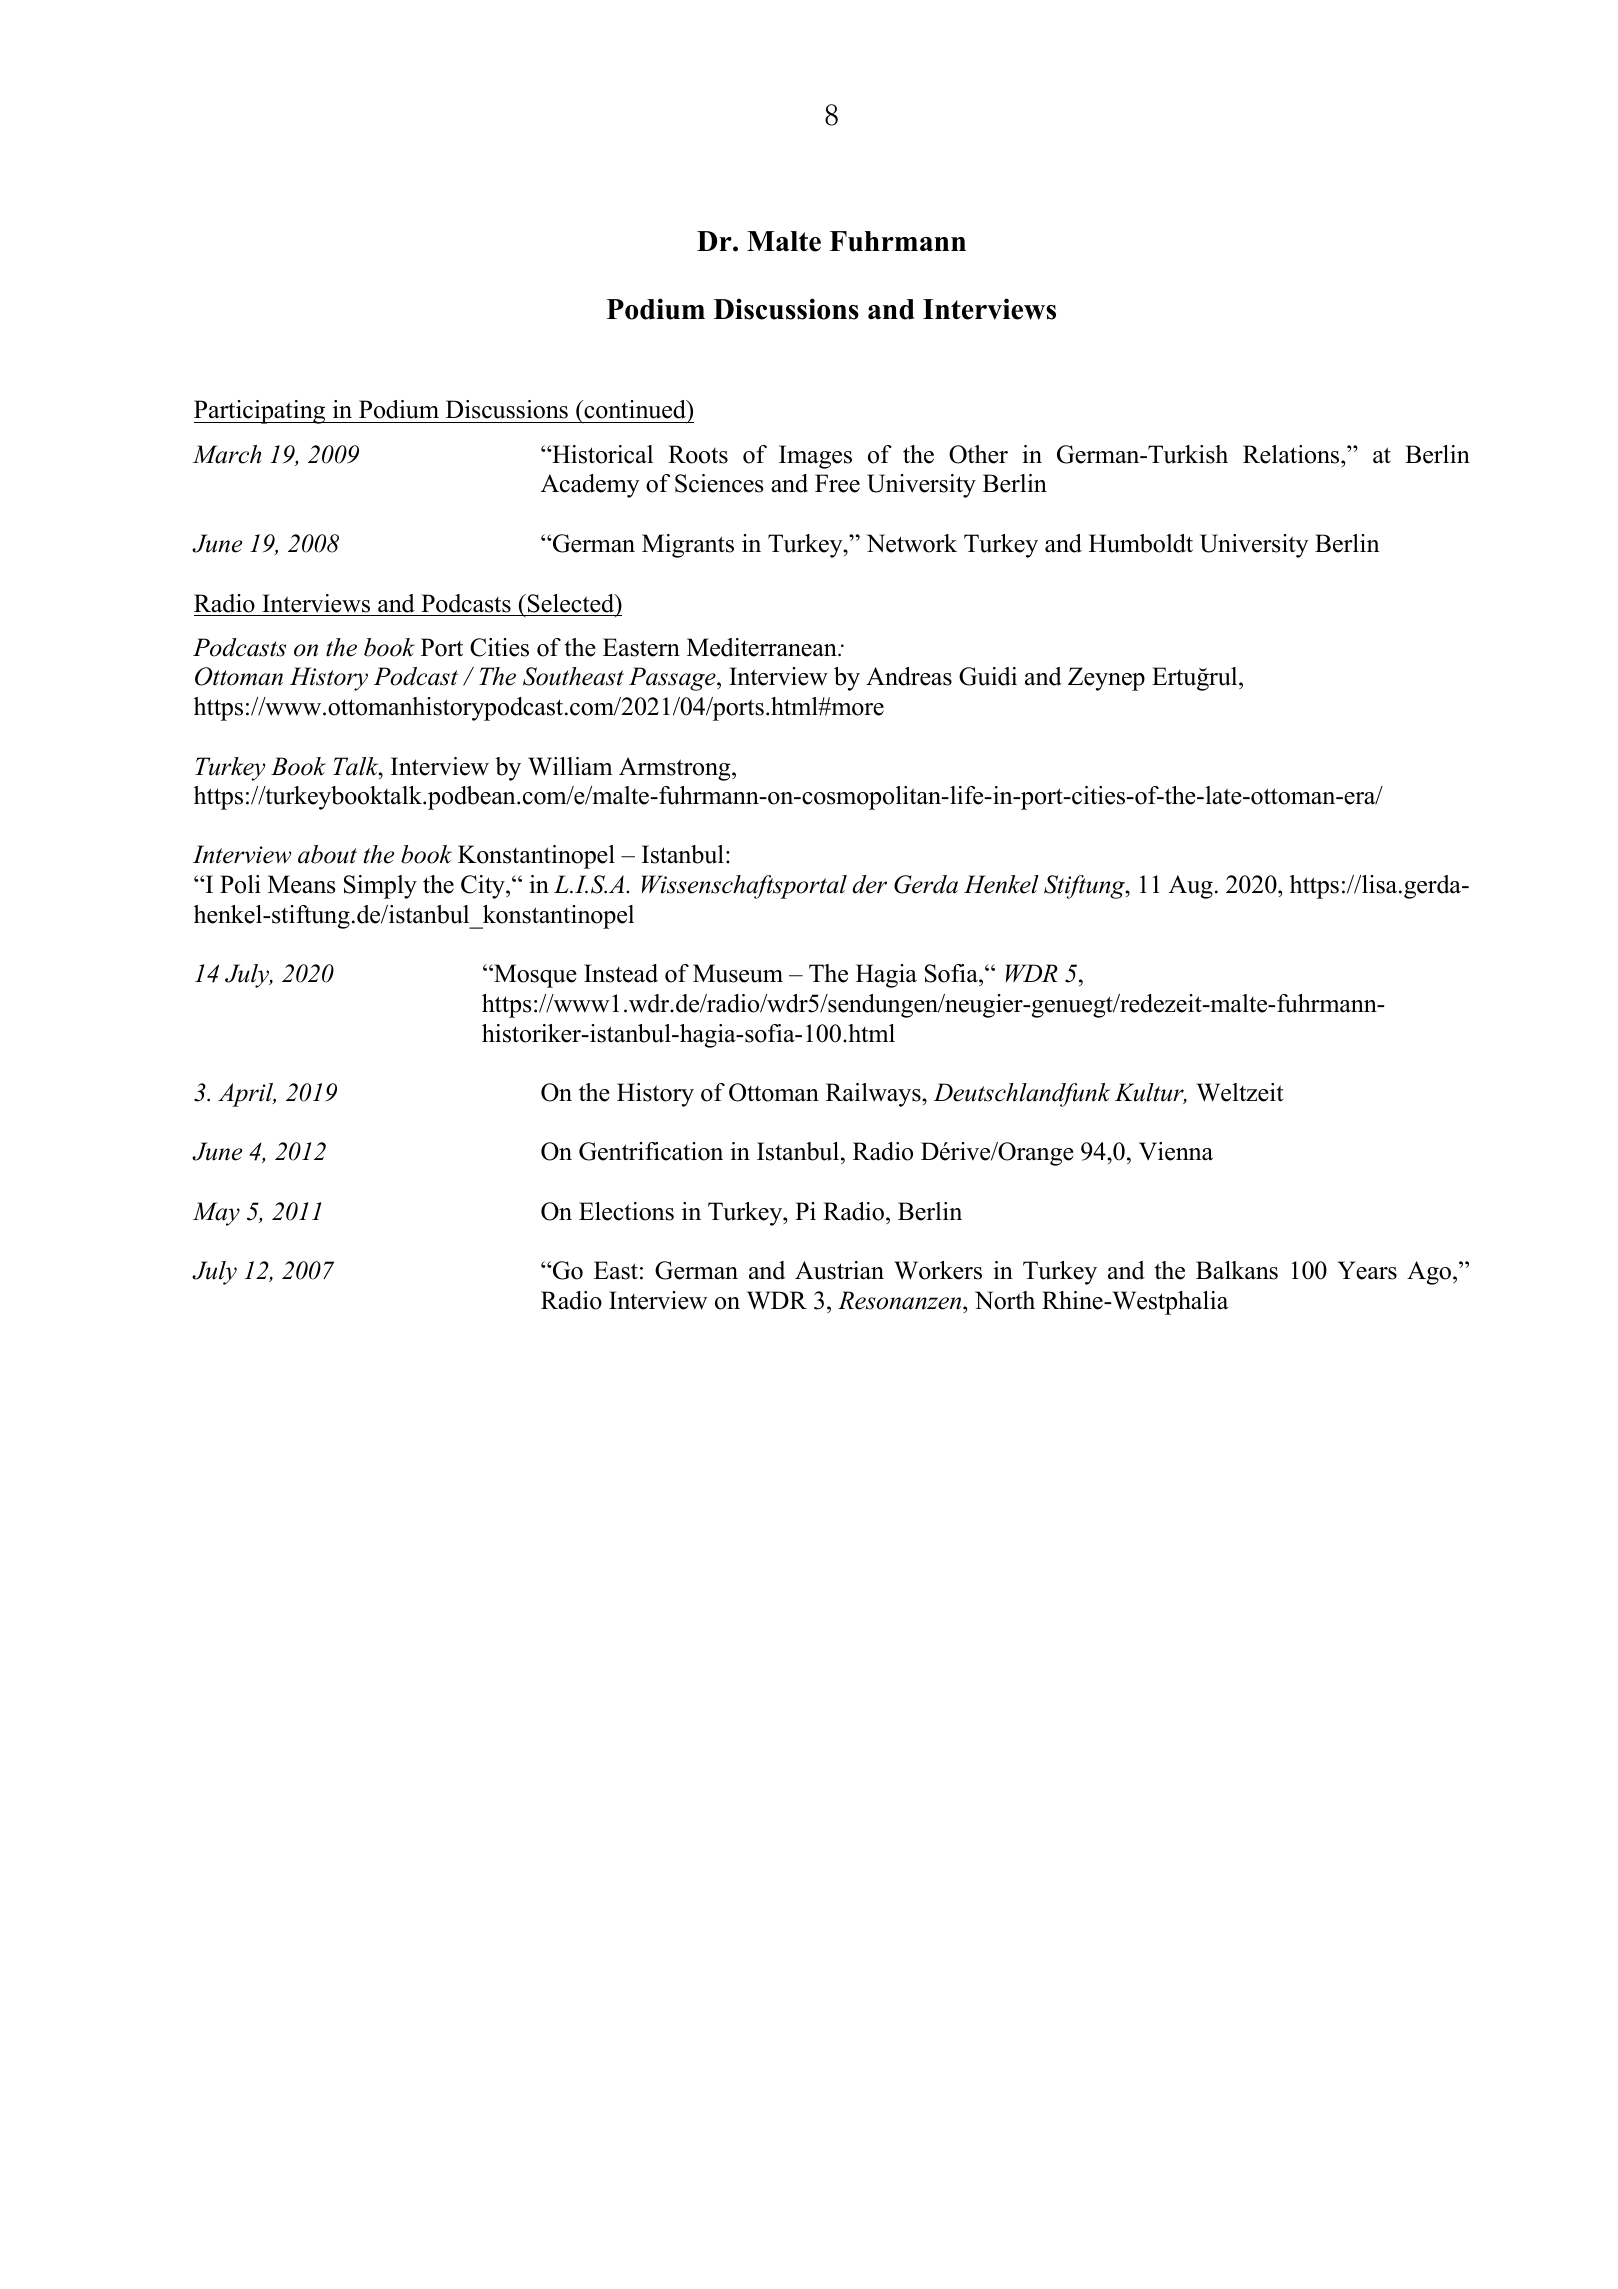 The width and height of the image is (1618, 2289). I want to click on Relations, so click(1292, 454).
